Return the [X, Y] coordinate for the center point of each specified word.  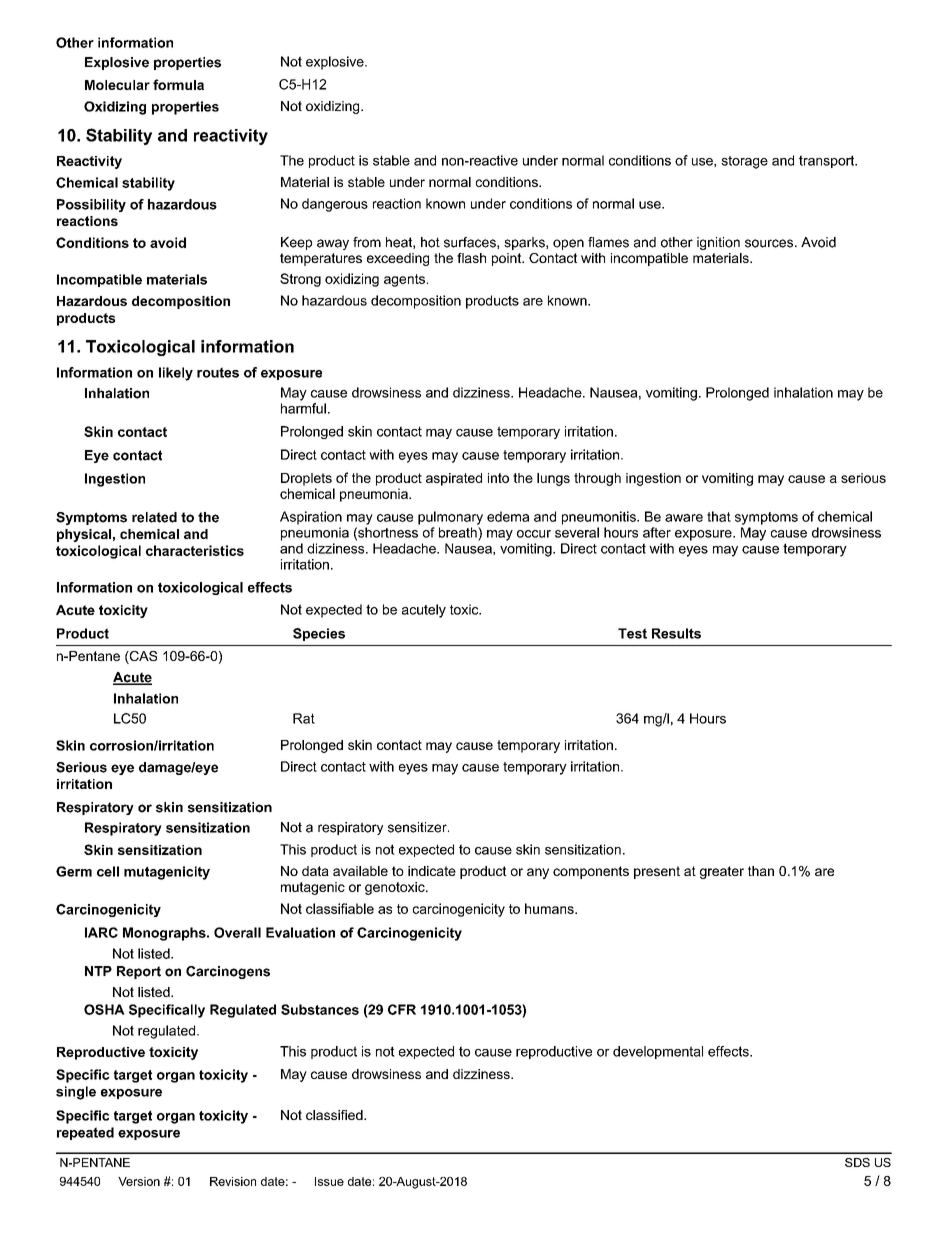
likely [176, 374]
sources [769, 243]
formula [178, 84]
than [761, 871]
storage [744, 162]
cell [108, 871]
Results [676, 633]
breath [459, 532]
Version [139, 1181]
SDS [857, 1162]
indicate [432, 871]
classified [335, 1115]
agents [404, 280]
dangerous [335, 205]
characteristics [195, 550]
